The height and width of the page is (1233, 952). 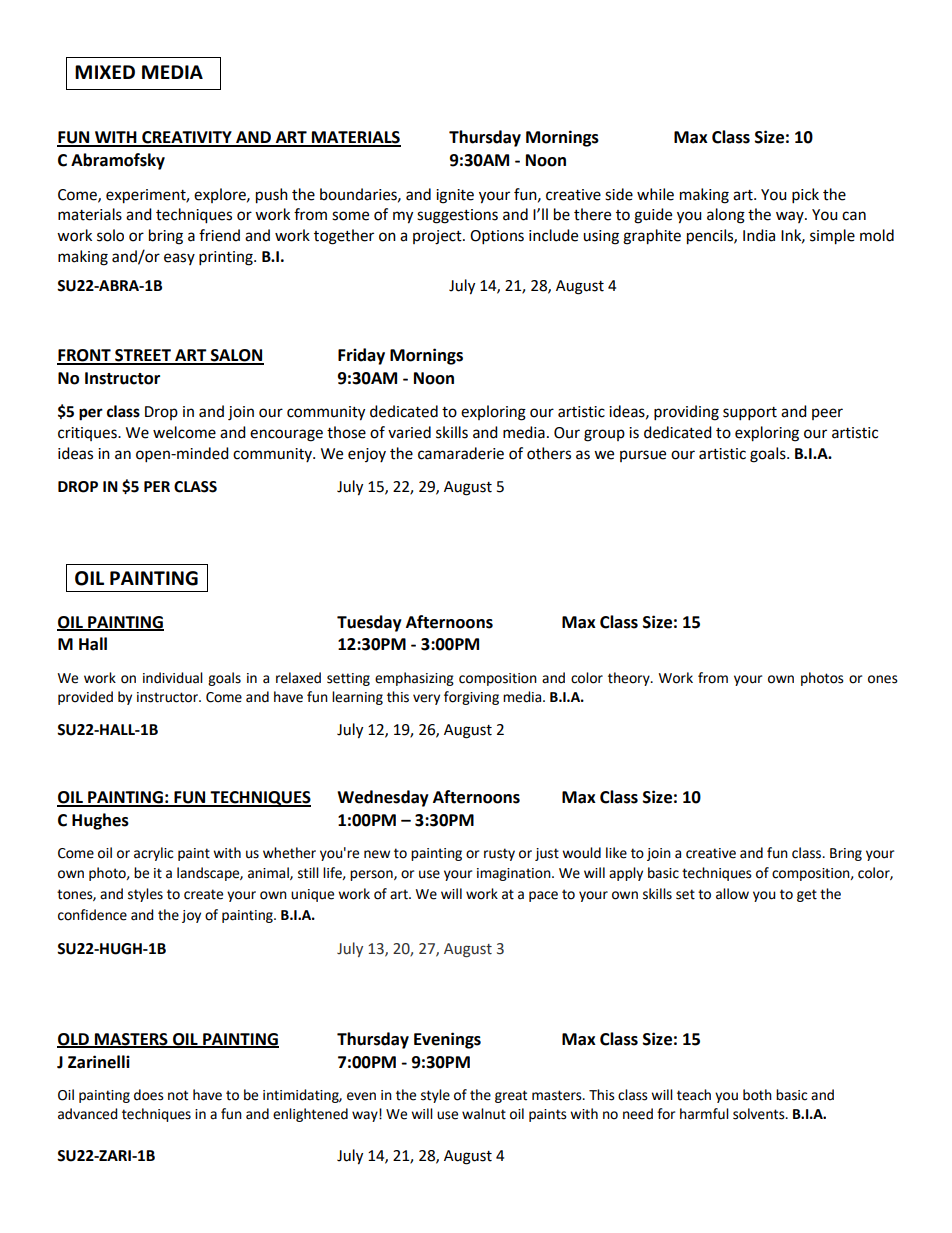 What do you see at coordinates (471, 698) in the page?
I see `forgiving` at bounding box center [471, 698].
